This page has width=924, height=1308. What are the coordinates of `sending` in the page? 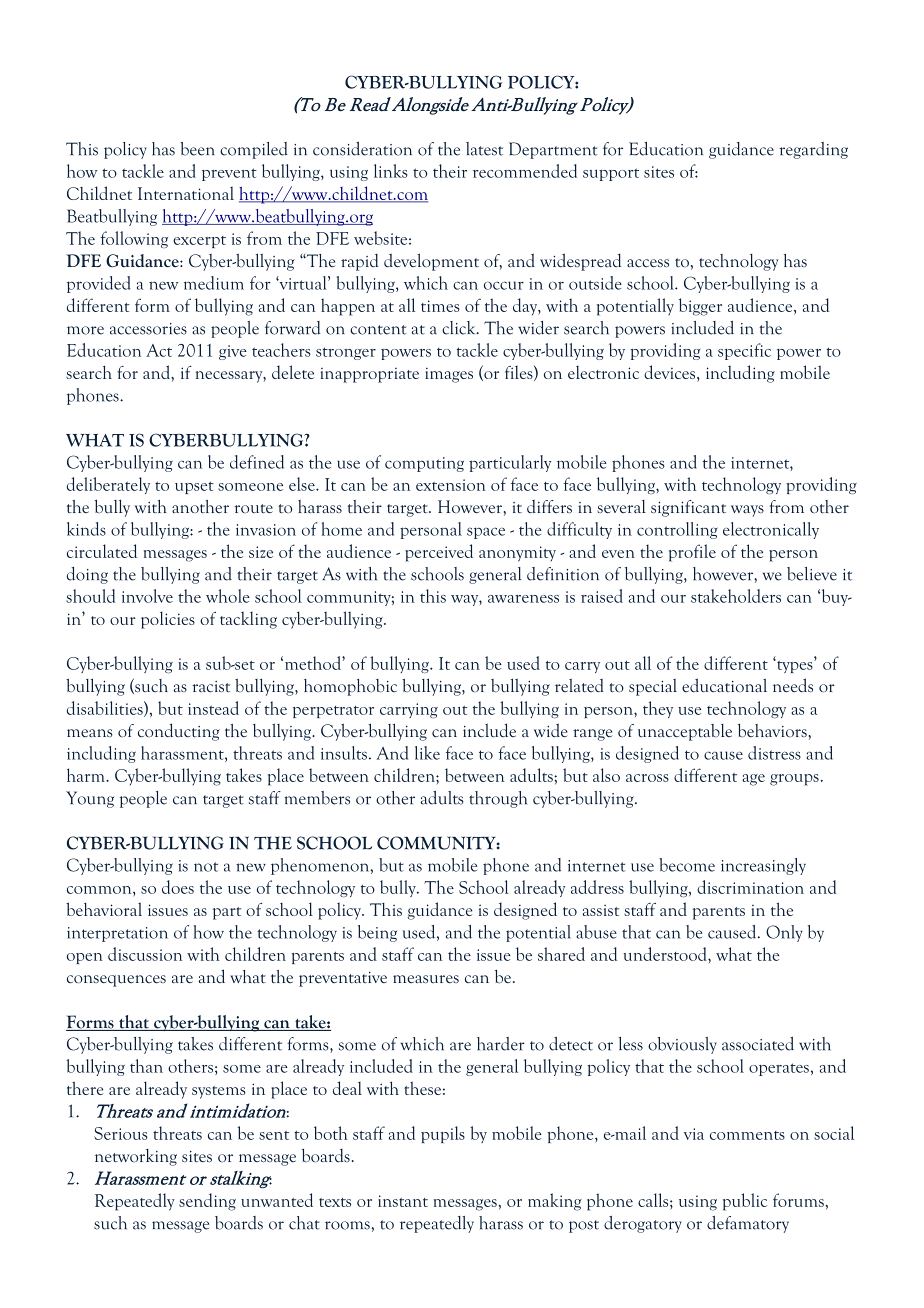 It's located at (207, 1202).
